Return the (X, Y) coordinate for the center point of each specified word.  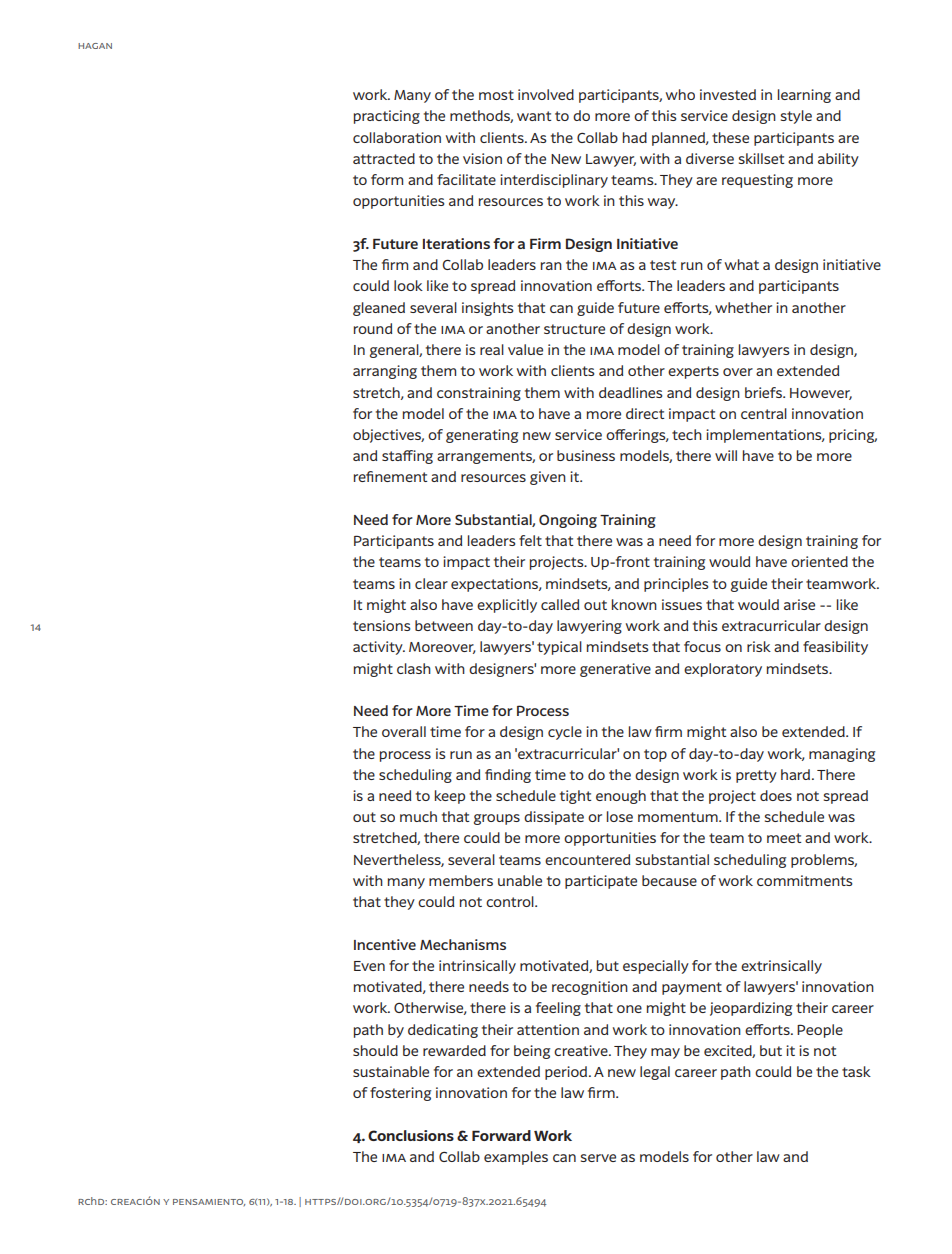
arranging (385, 372)
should (375, 1050)
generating (482, 436)
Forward (501, 1135)
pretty (756, 776)
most (496, 95)
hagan (95, 46)
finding (508, 776)
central (764, 413)
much (418, 816)
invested (728, 94)
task (856, 1071)
